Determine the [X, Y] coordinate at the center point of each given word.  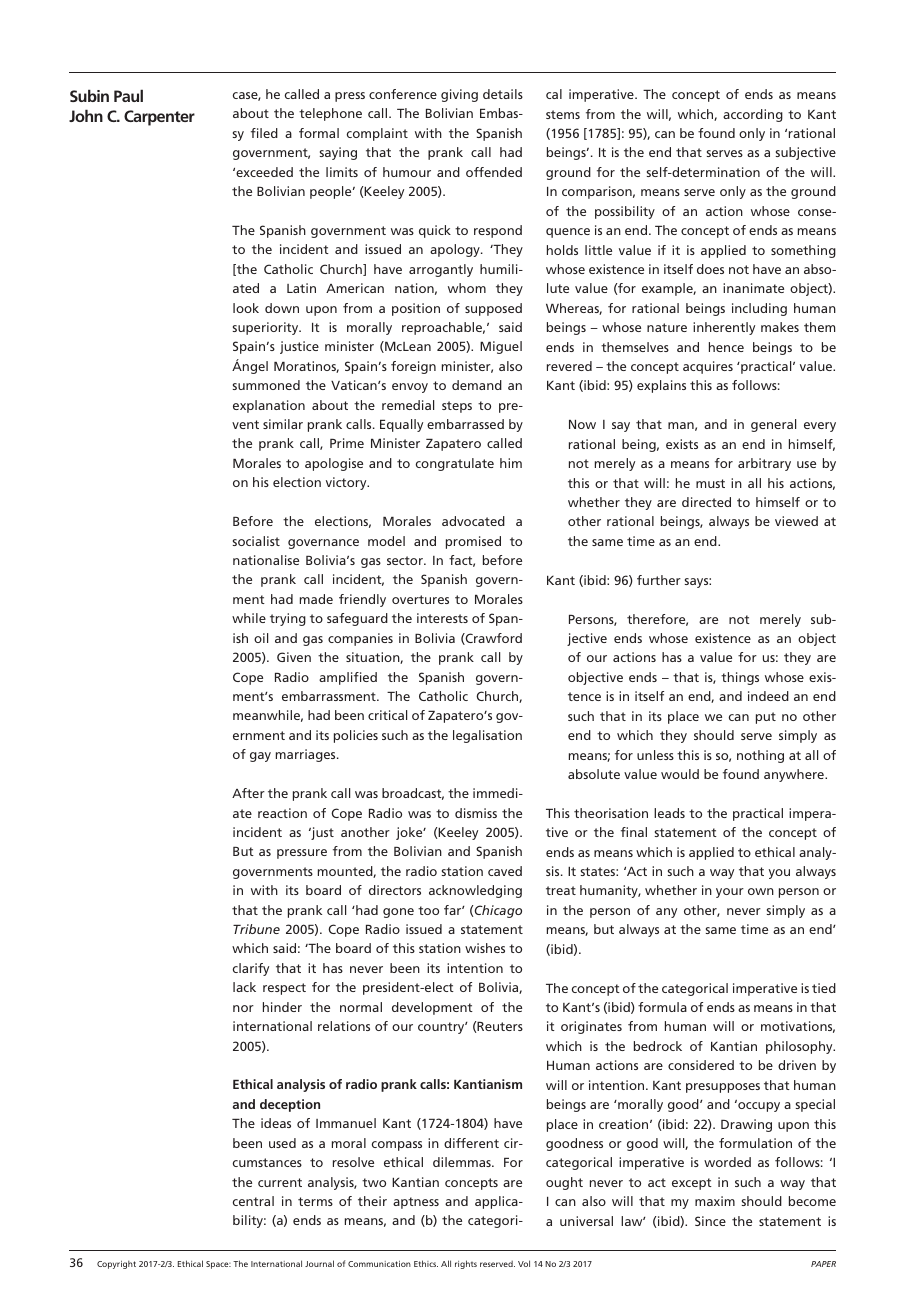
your [730, 893]
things [740, 678]
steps [457, 407]
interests [442, 618]
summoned [266, 385]
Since [710, 1221]
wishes [485, 948]
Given [294, 657]
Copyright [116, 1264]
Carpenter [159, 118]
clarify [251, 969]
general [773, 425]
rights [466, 1264]
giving [459, 95]
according [753, 115]
